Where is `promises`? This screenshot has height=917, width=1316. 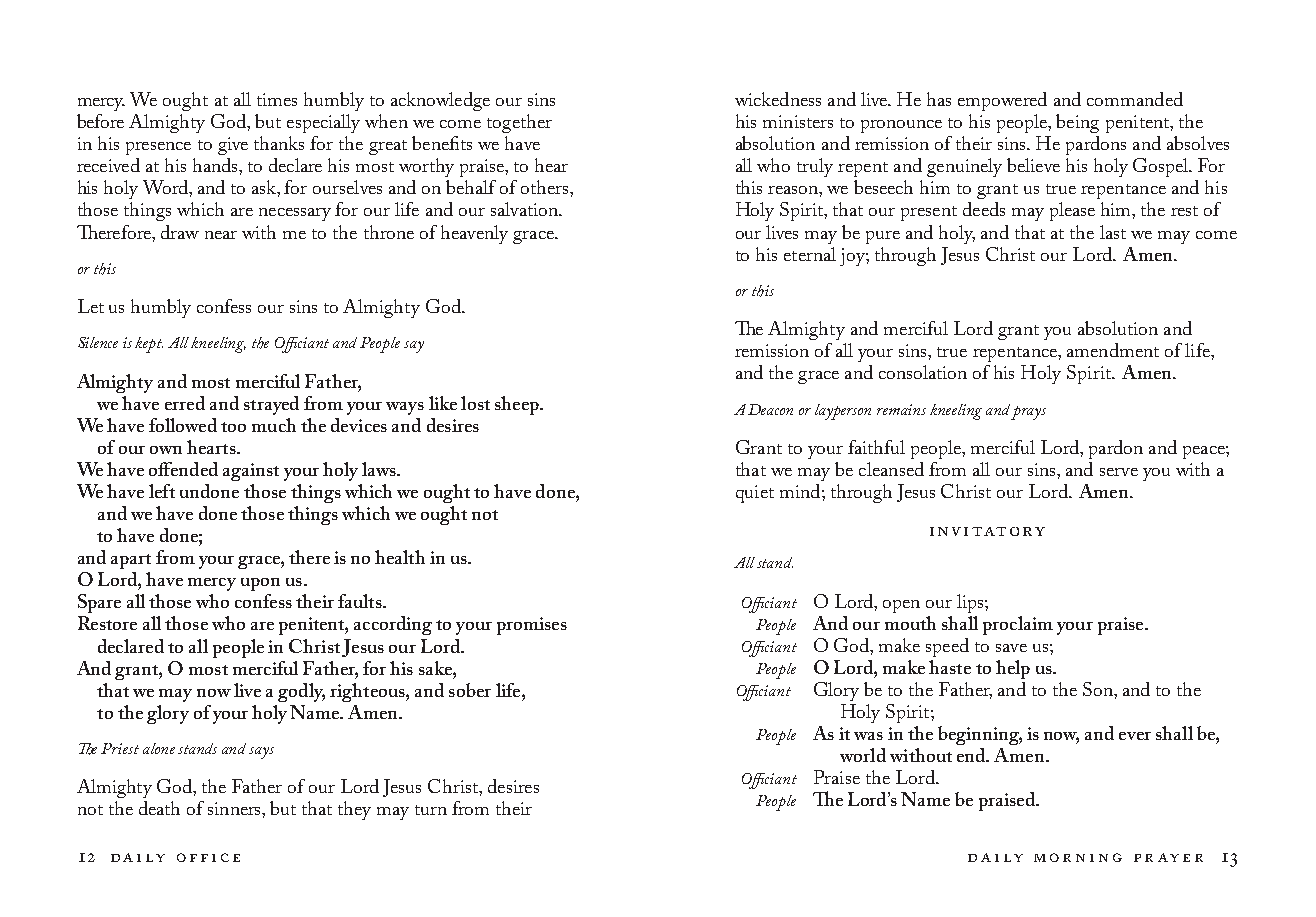 promises is located at coordinates (532, 626).
